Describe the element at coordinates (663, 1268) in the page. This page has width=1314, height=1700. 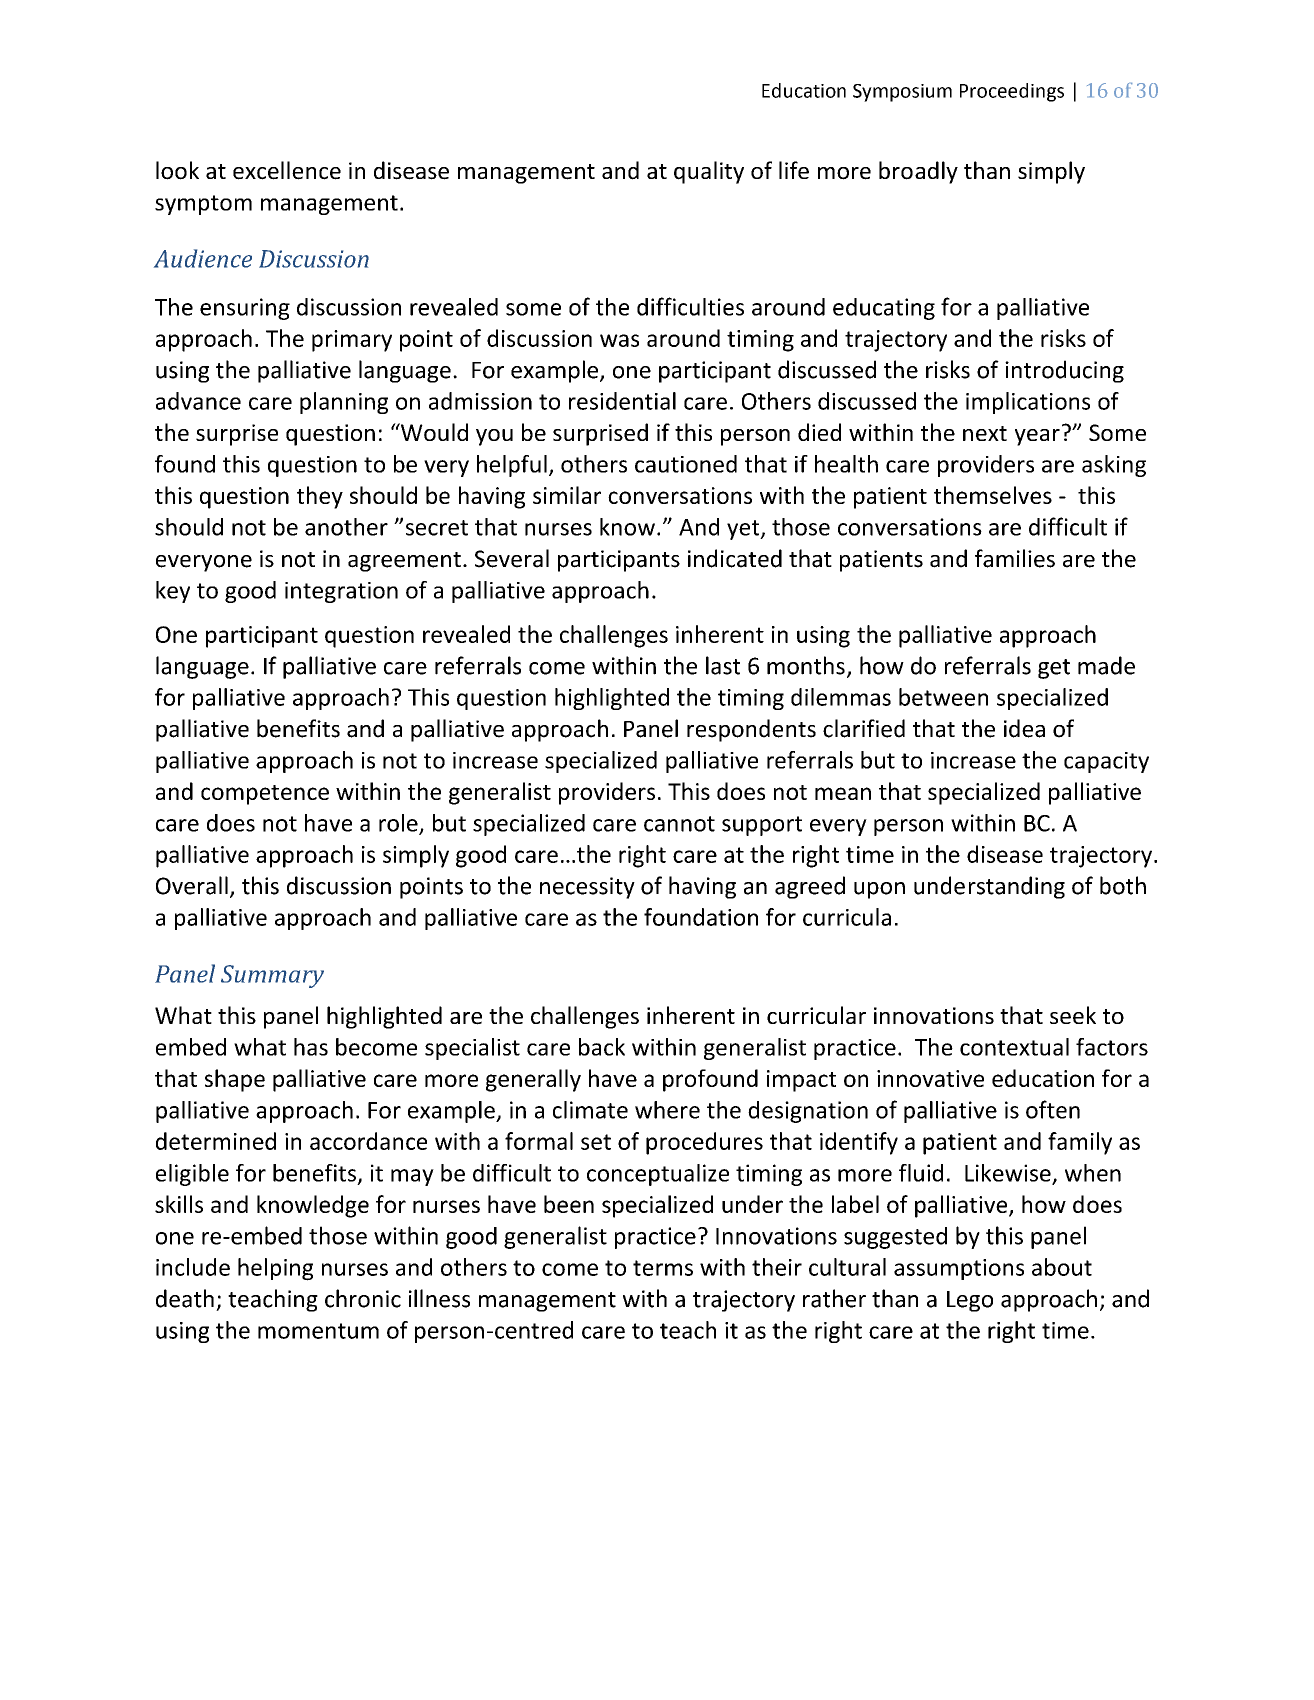
I see `terms` at that location.
